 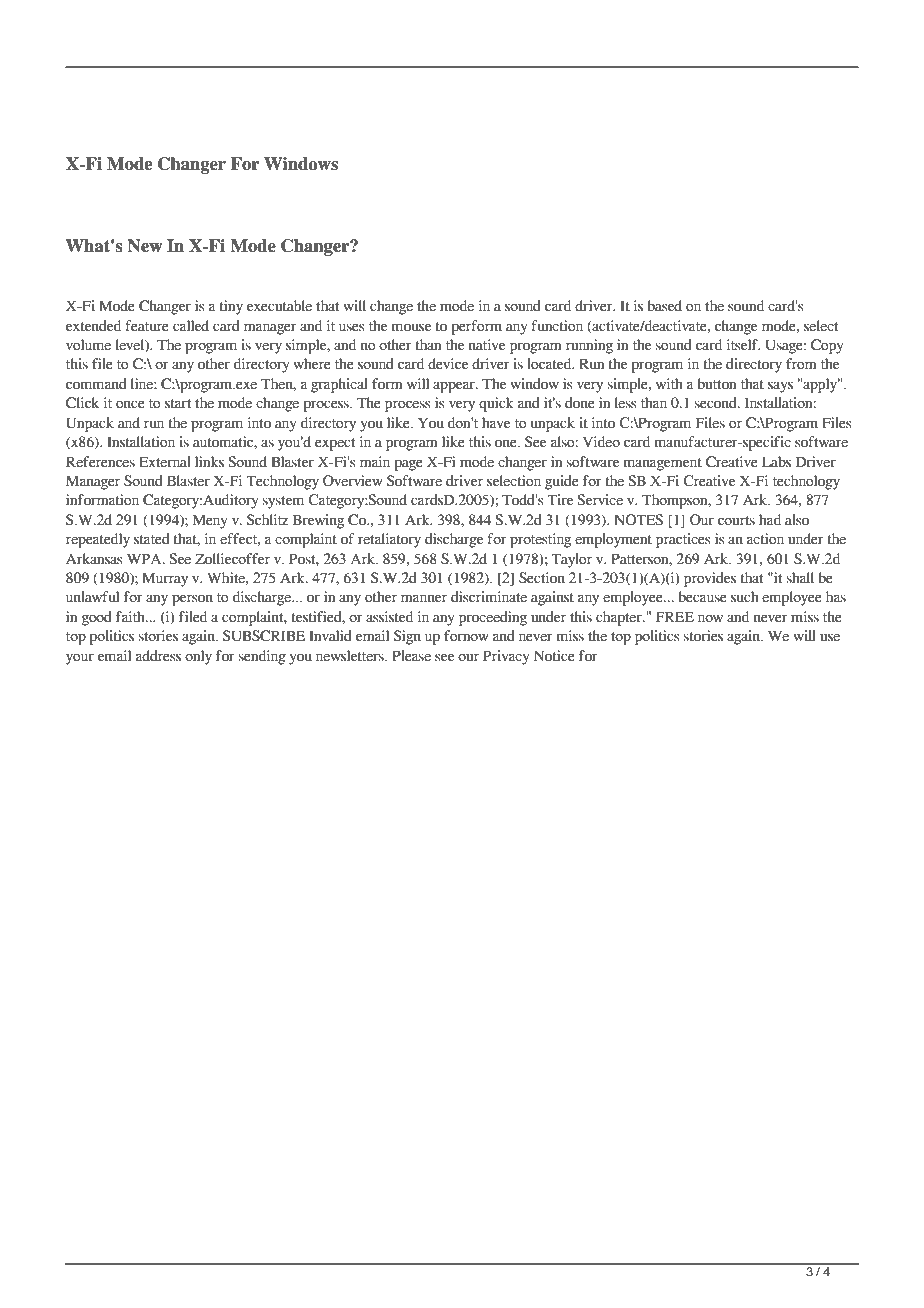 I want to click on External, so click(x=165, y=462).
